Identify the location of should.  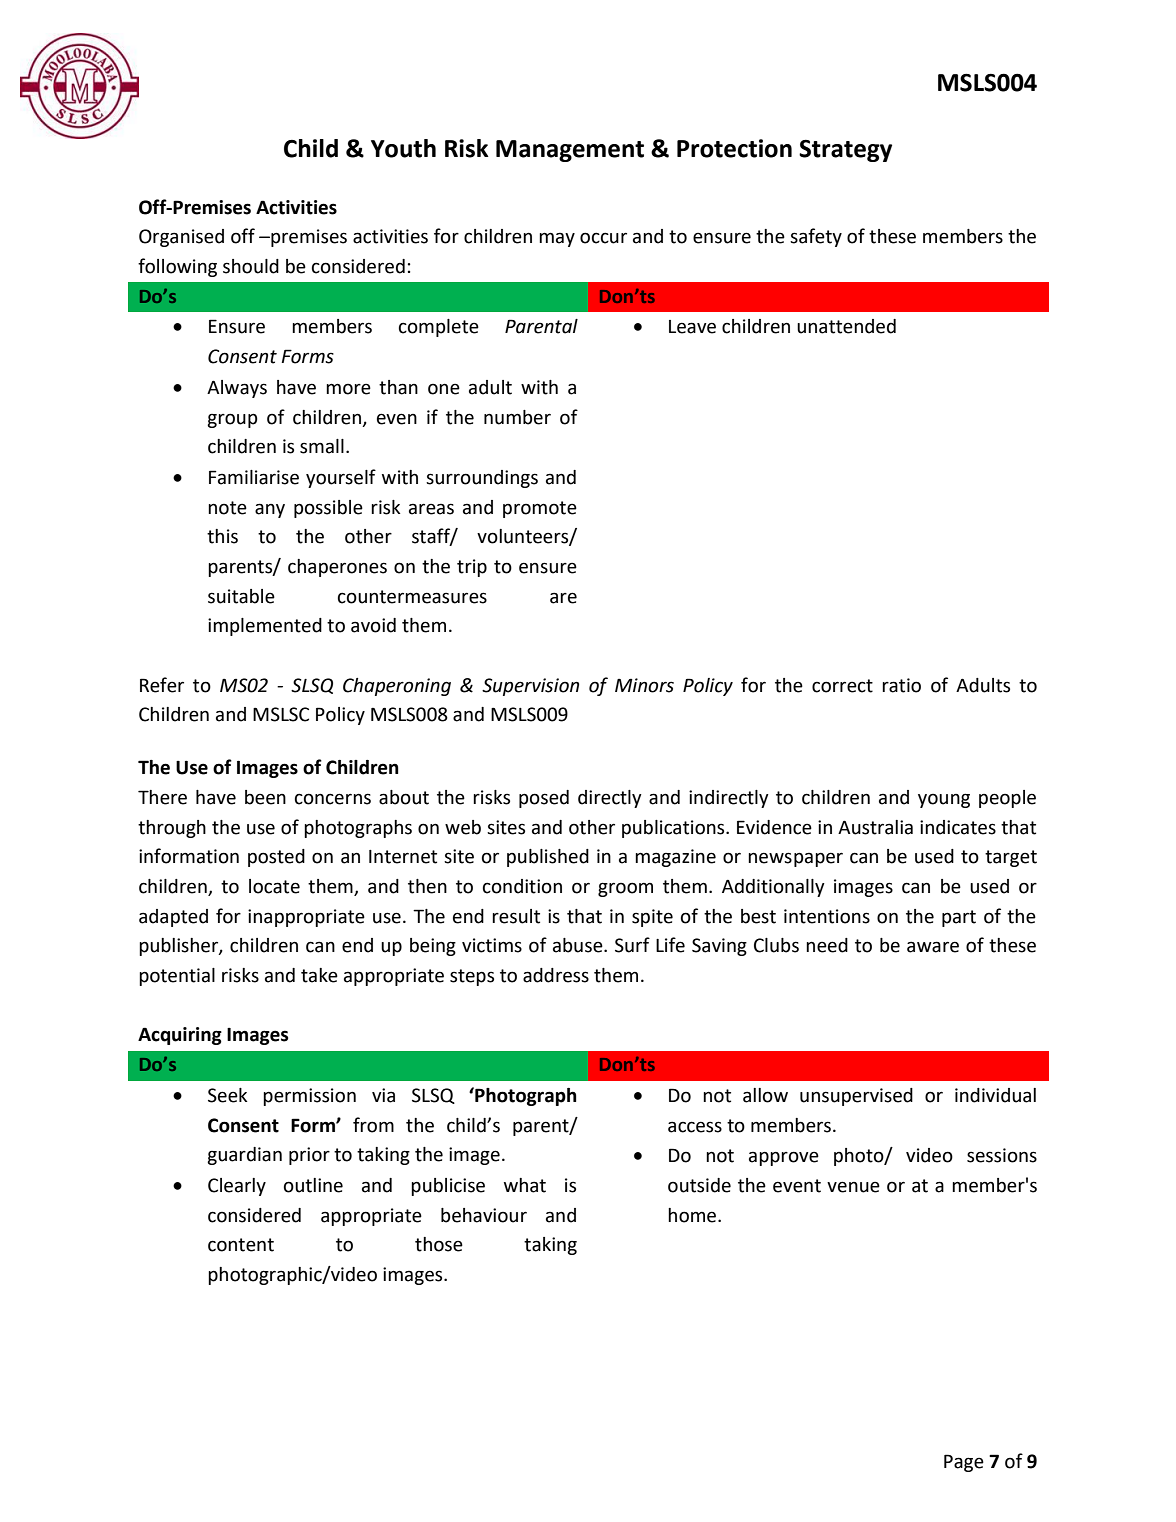
(251, 266).
